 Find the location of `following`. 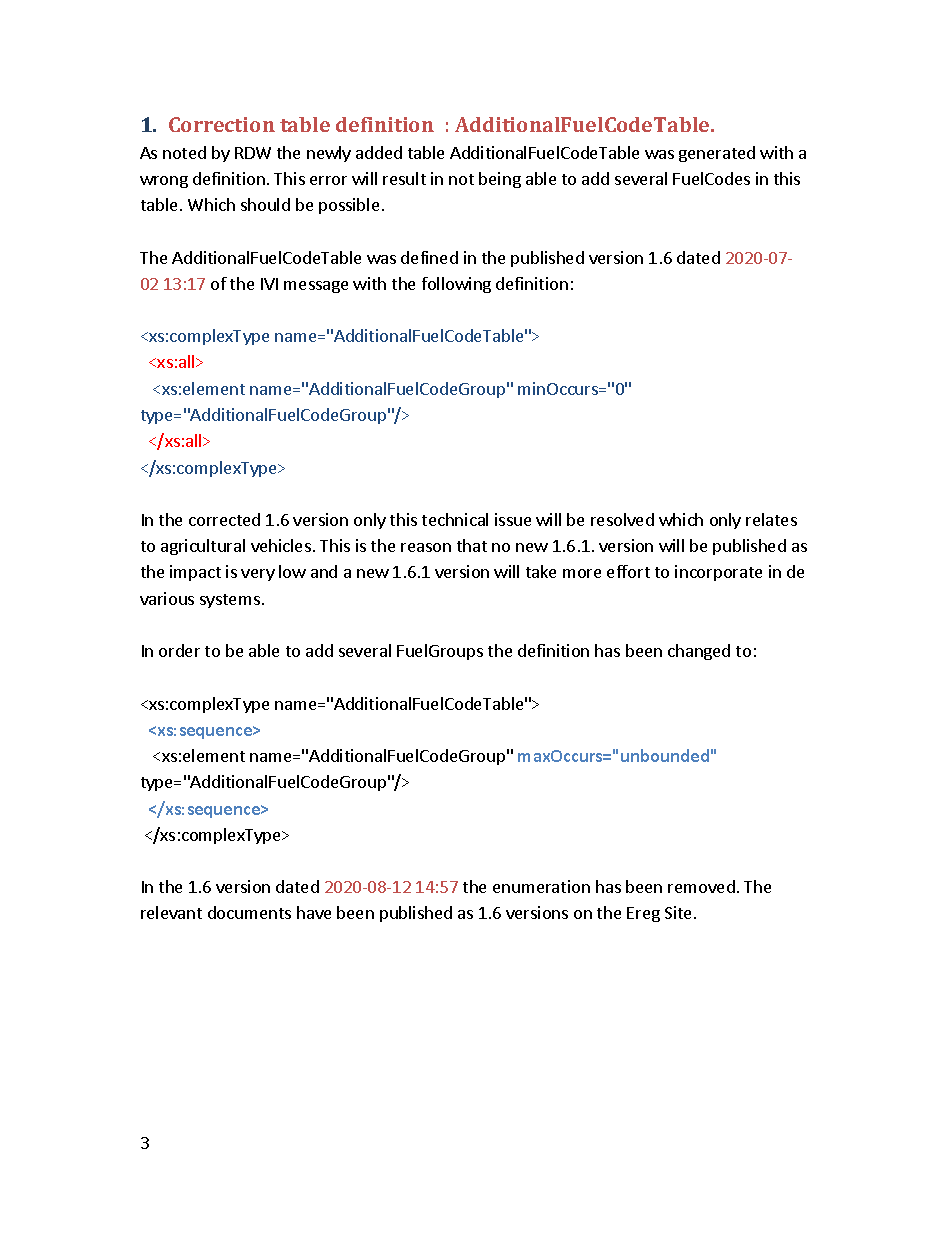

following is located at coordinates (456, 285).
